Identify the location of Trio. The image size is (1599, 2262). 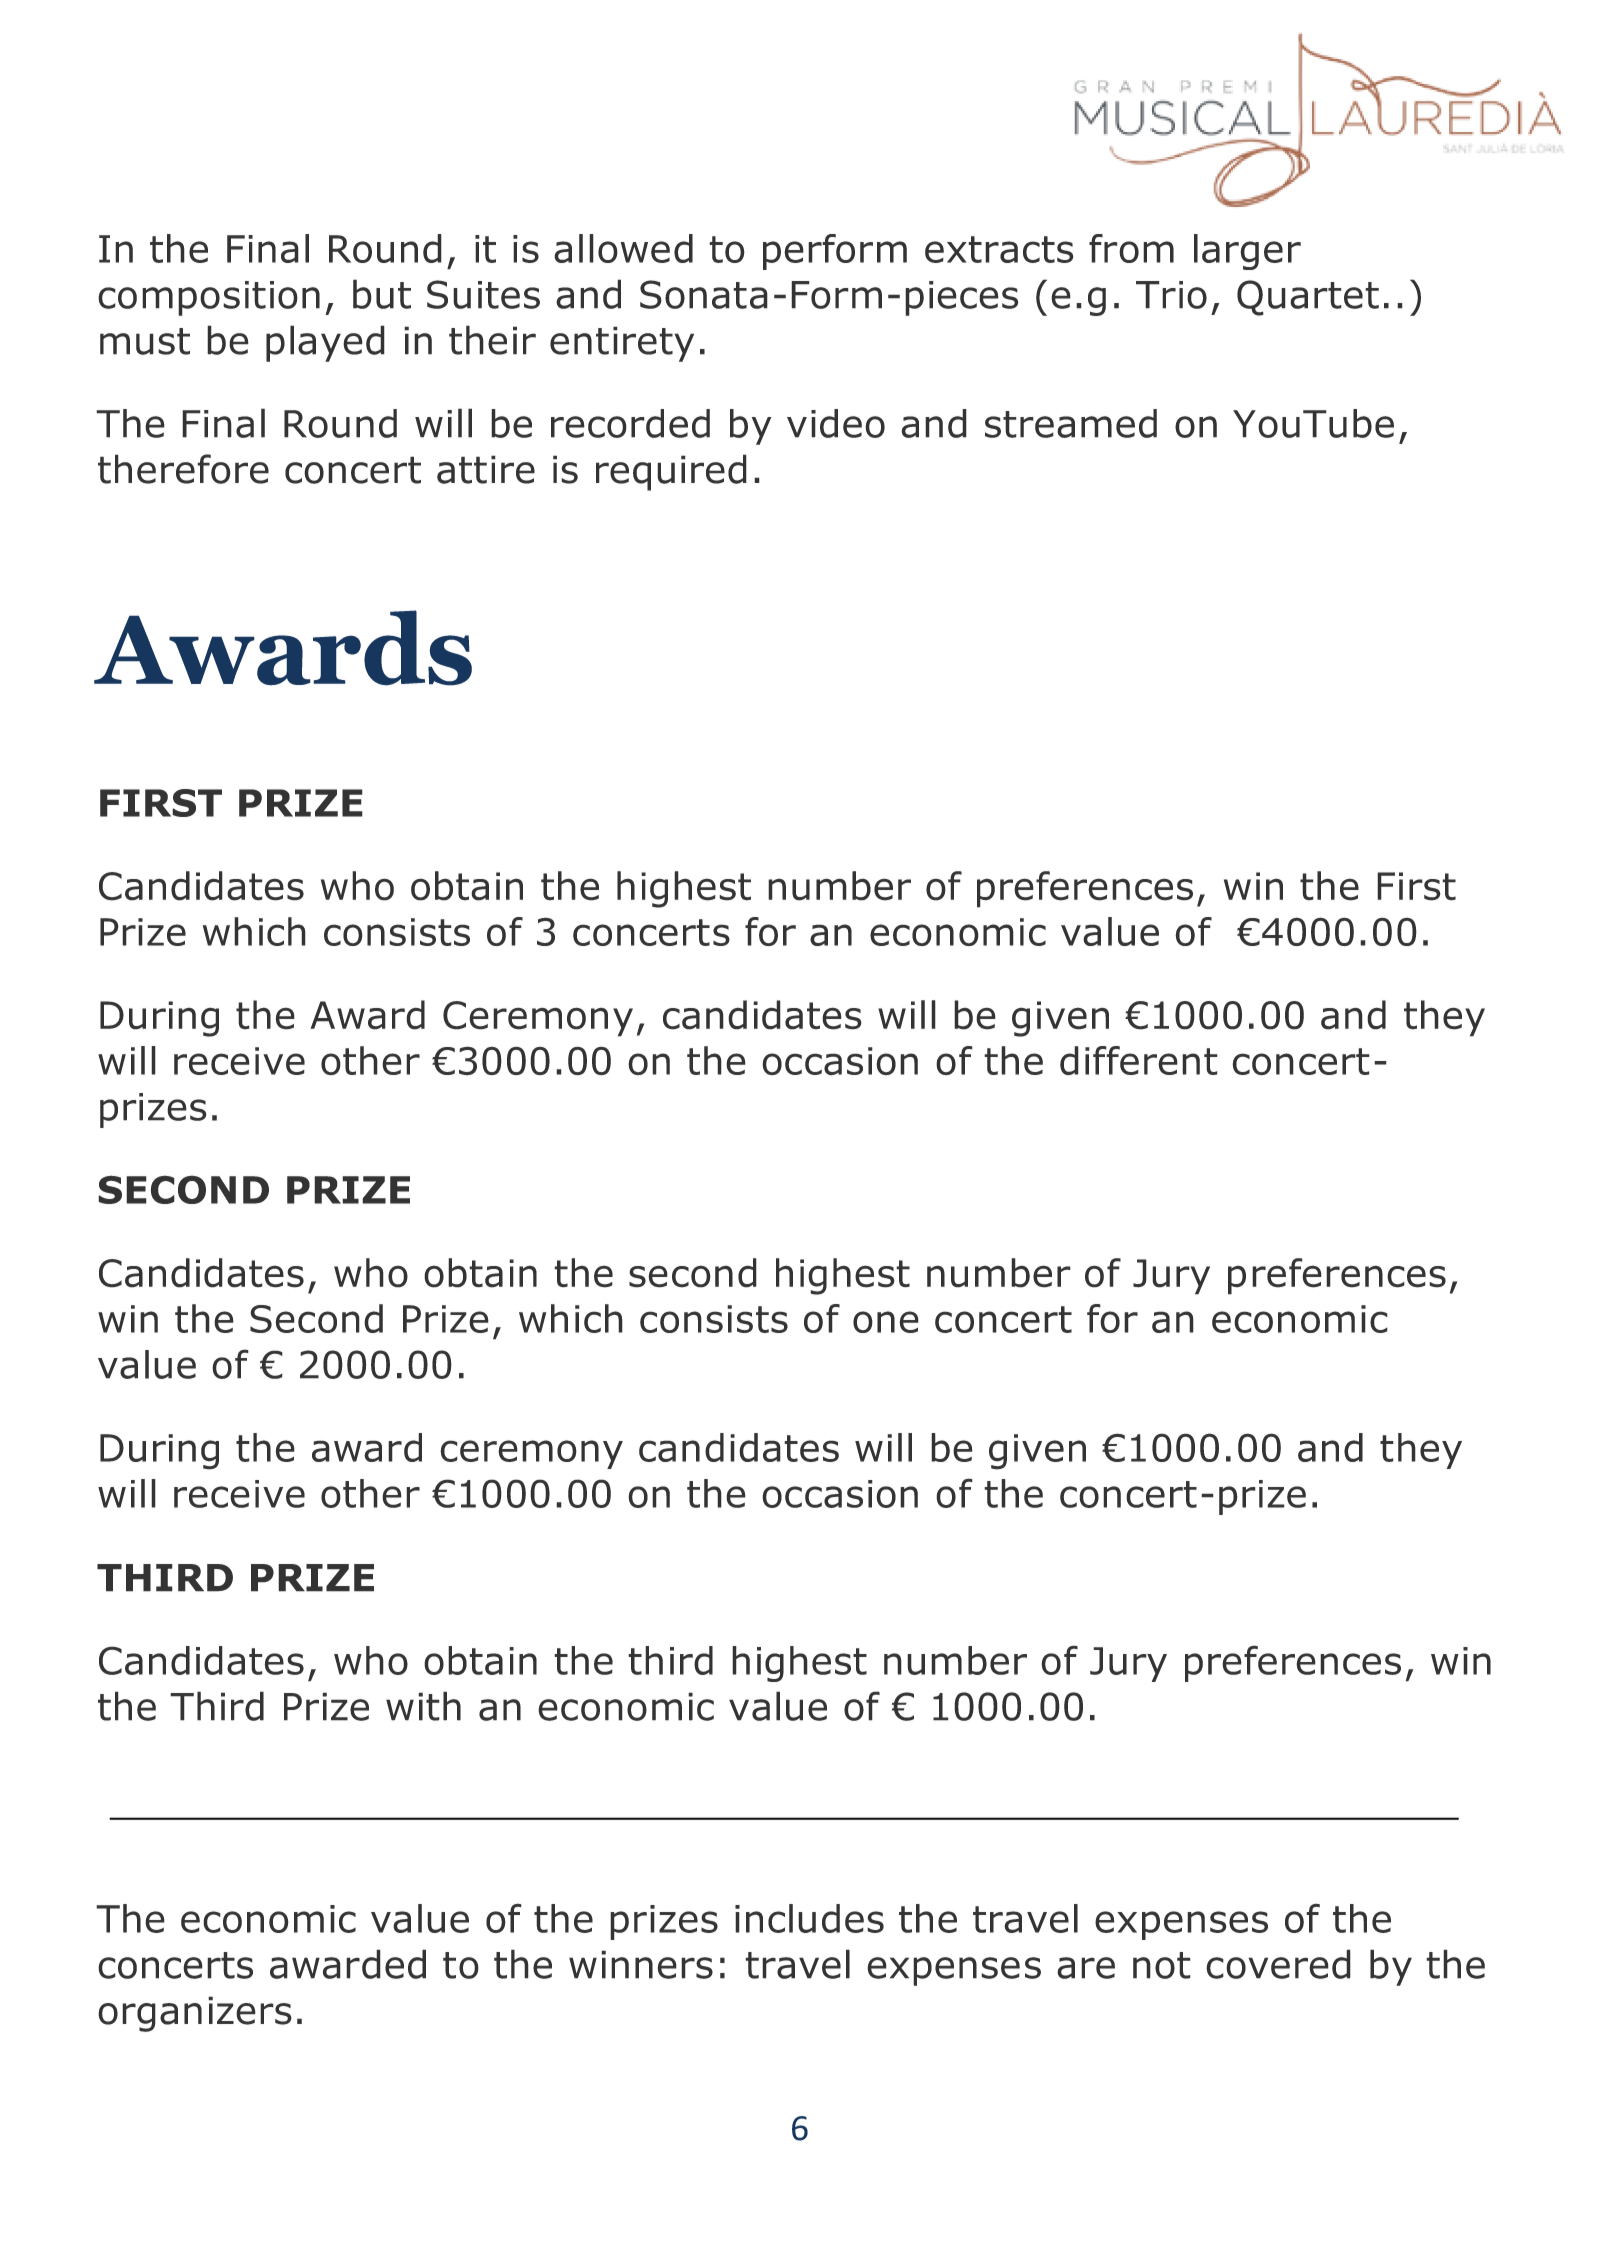
(1171, 295).
